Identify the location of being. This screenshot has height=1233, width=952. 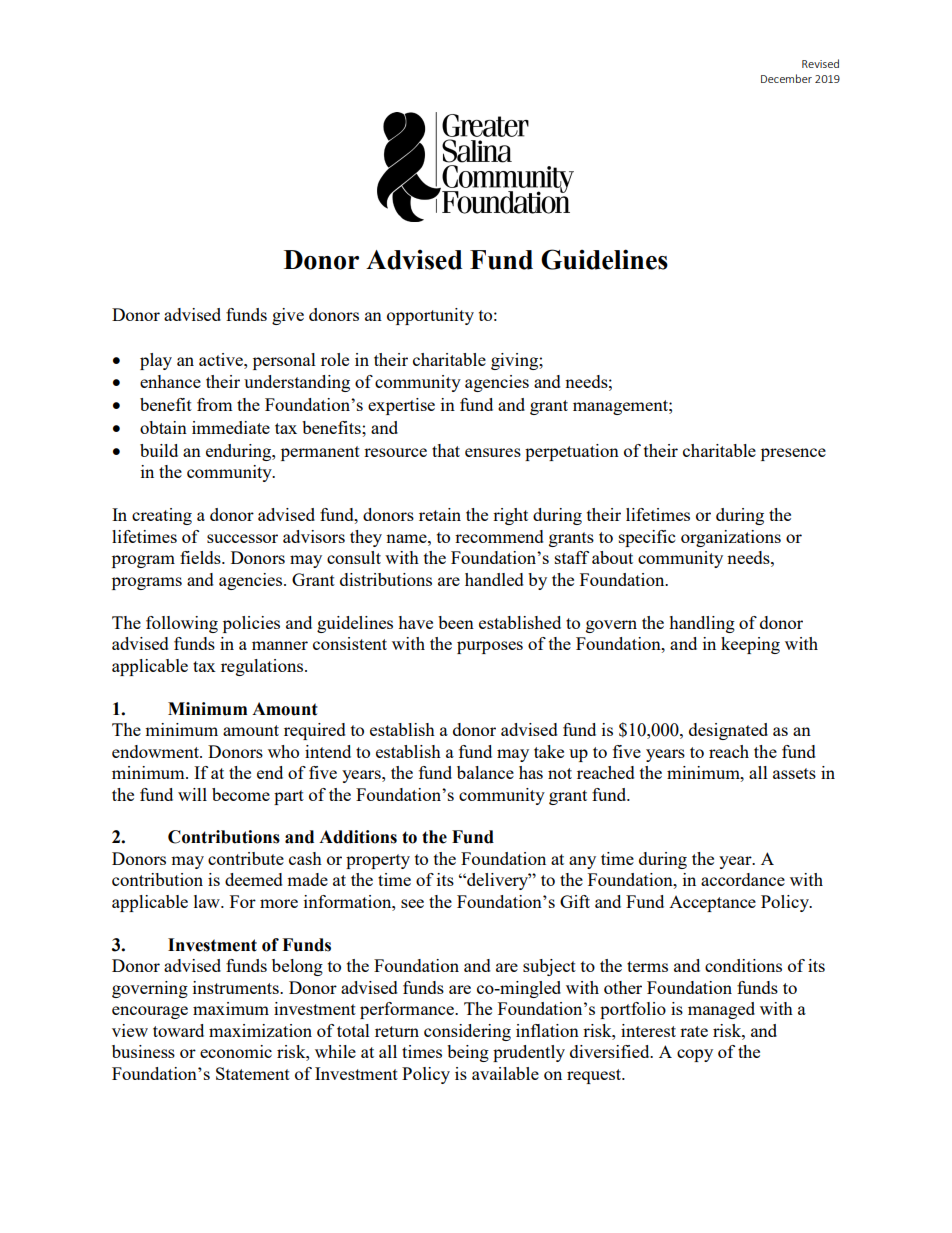
(468, 1053).
